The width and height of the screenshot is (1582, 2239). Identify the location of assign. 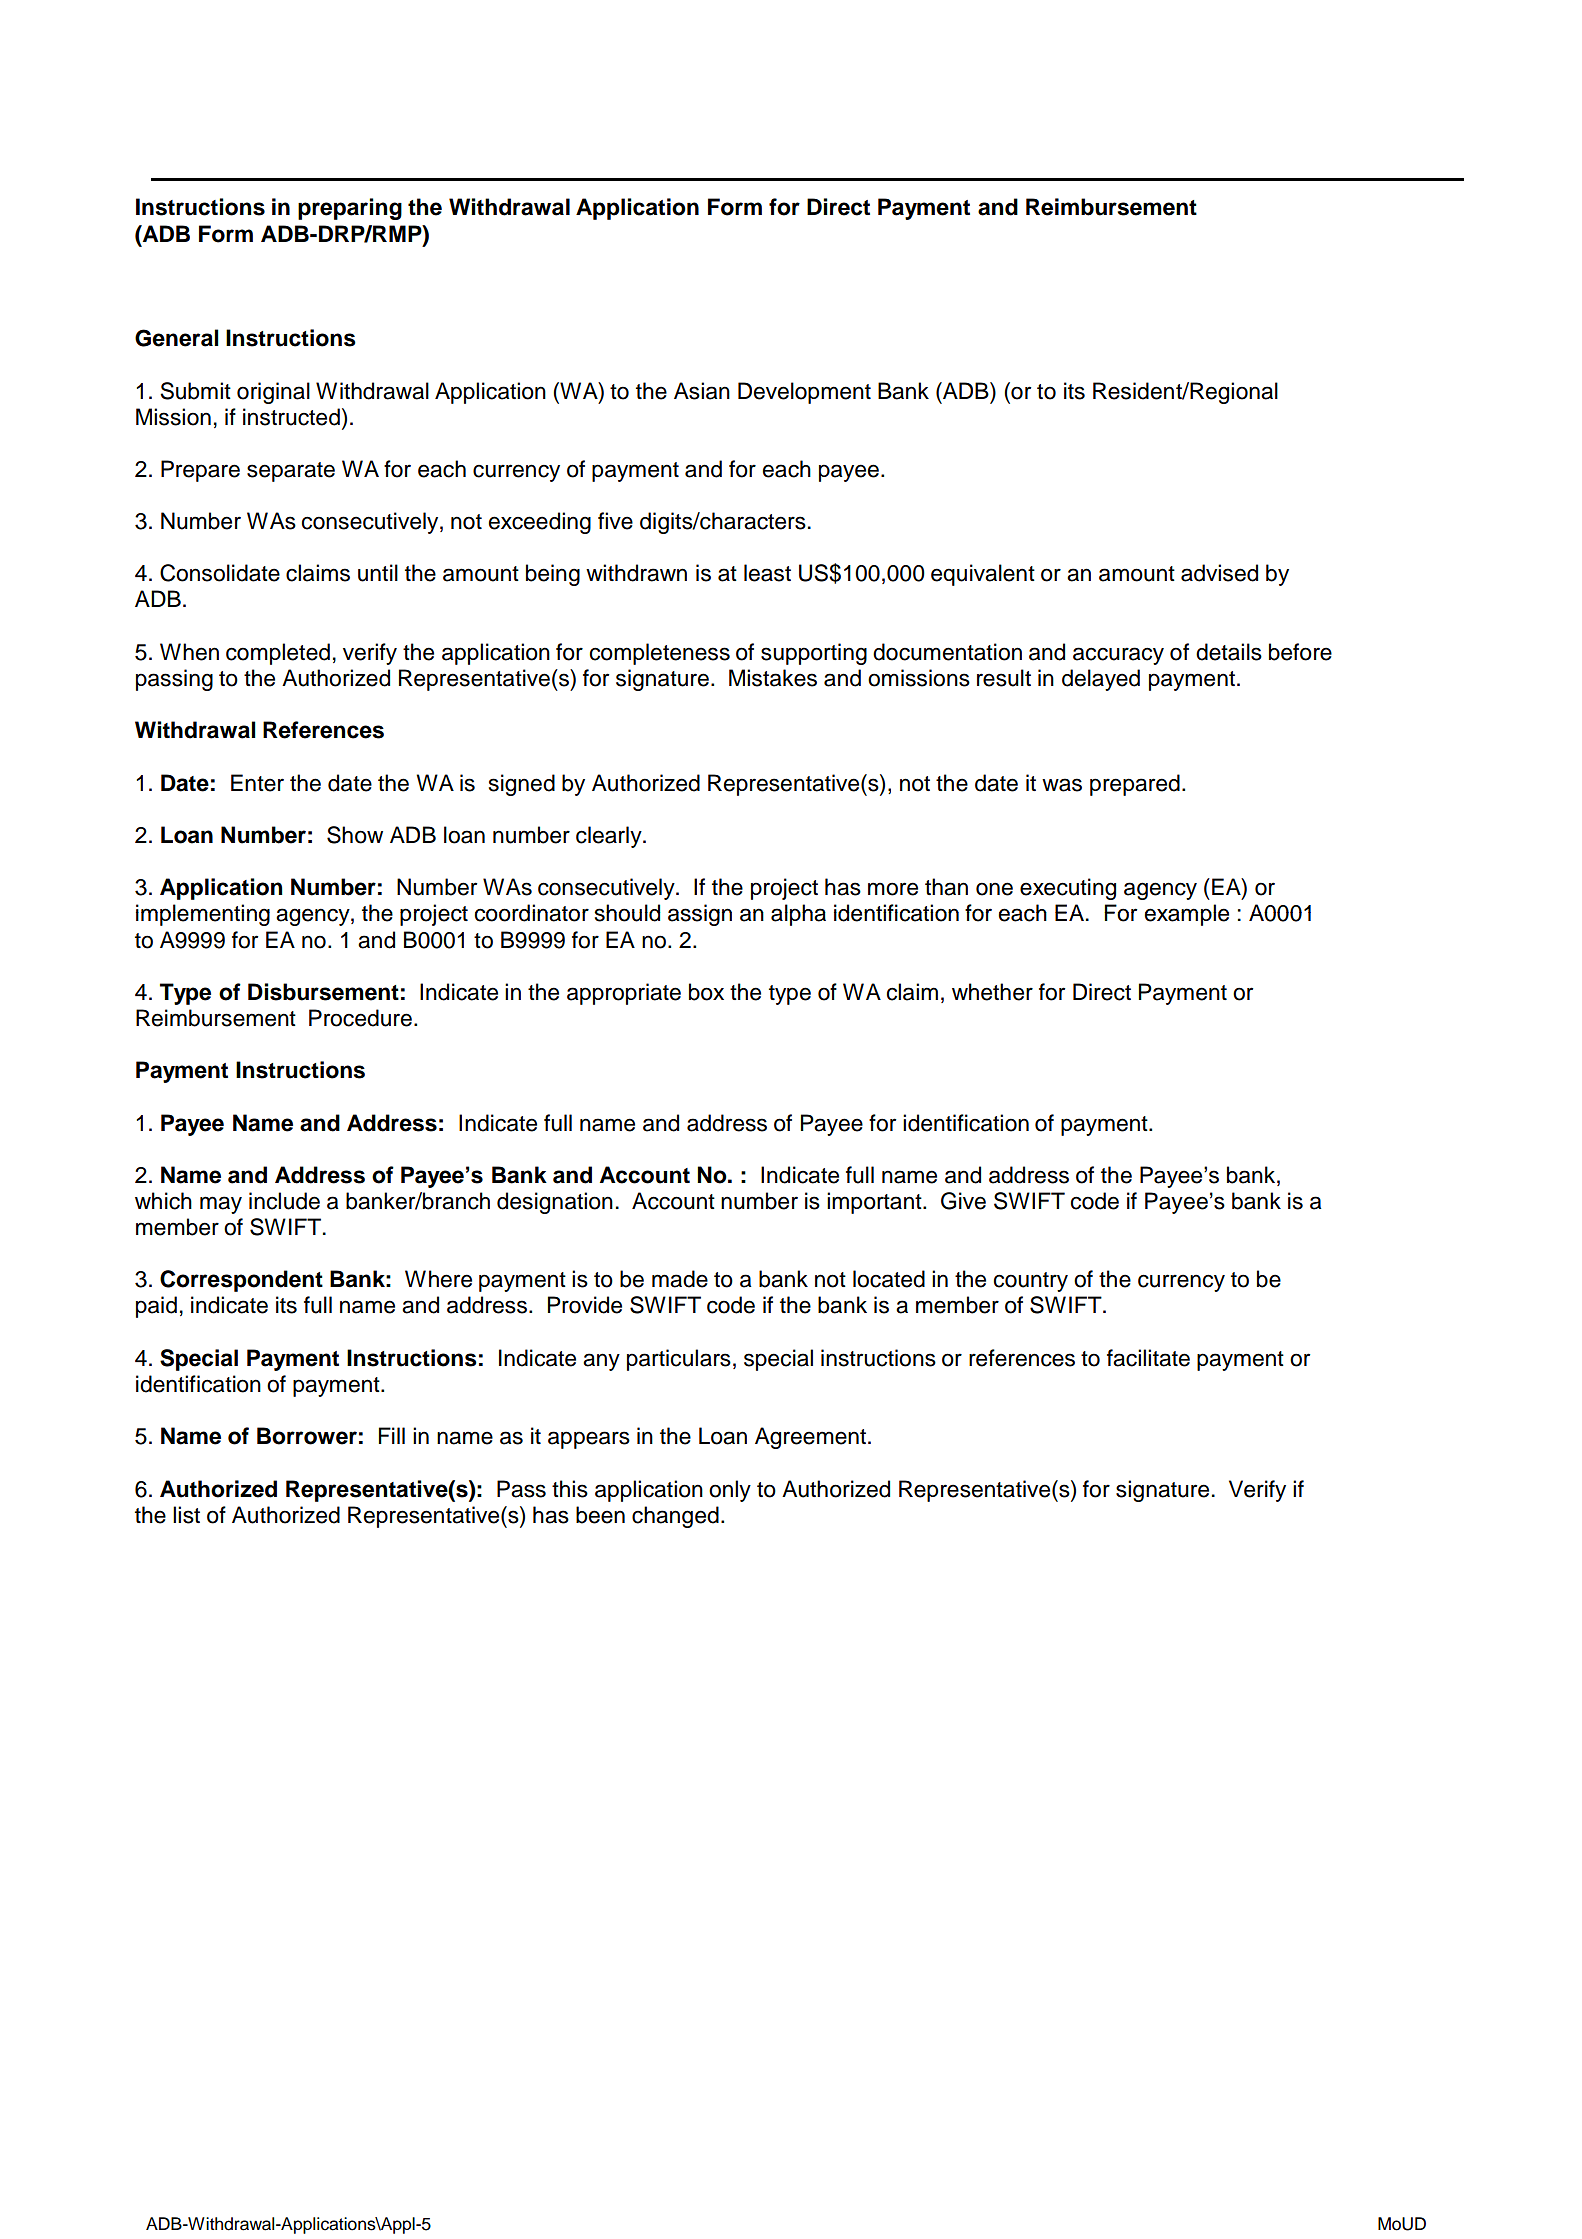
(700, 915).
